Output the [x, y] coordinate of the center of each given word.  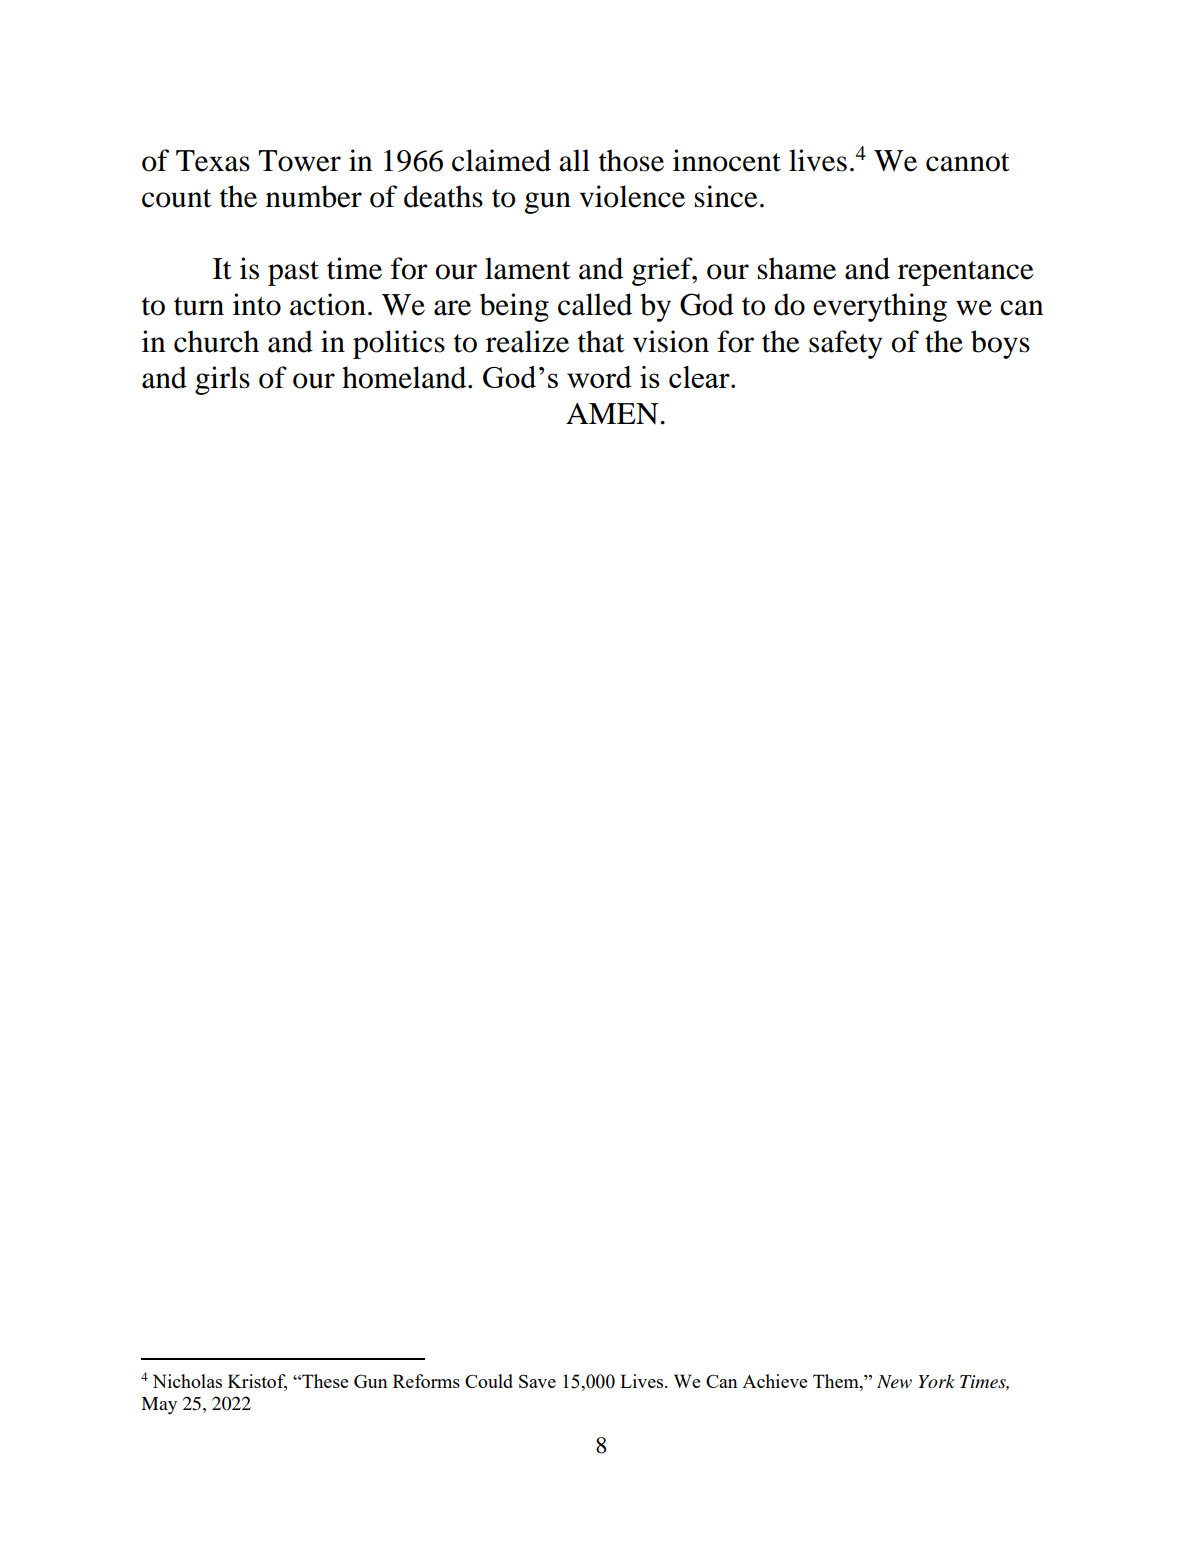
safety [845, 344]
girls [222, 380]
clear [700, 377]
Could [489, 1381]
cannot [967, 162]
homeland [405, 377]
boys [1000, 344]
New [894, 1382]
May [159, 1406]
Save [537, 1381]
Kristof [257, 1382]
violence [632, 196]
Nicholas [187, 1381]
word [599, 377]
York [936, 1381]
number [314, 196]
